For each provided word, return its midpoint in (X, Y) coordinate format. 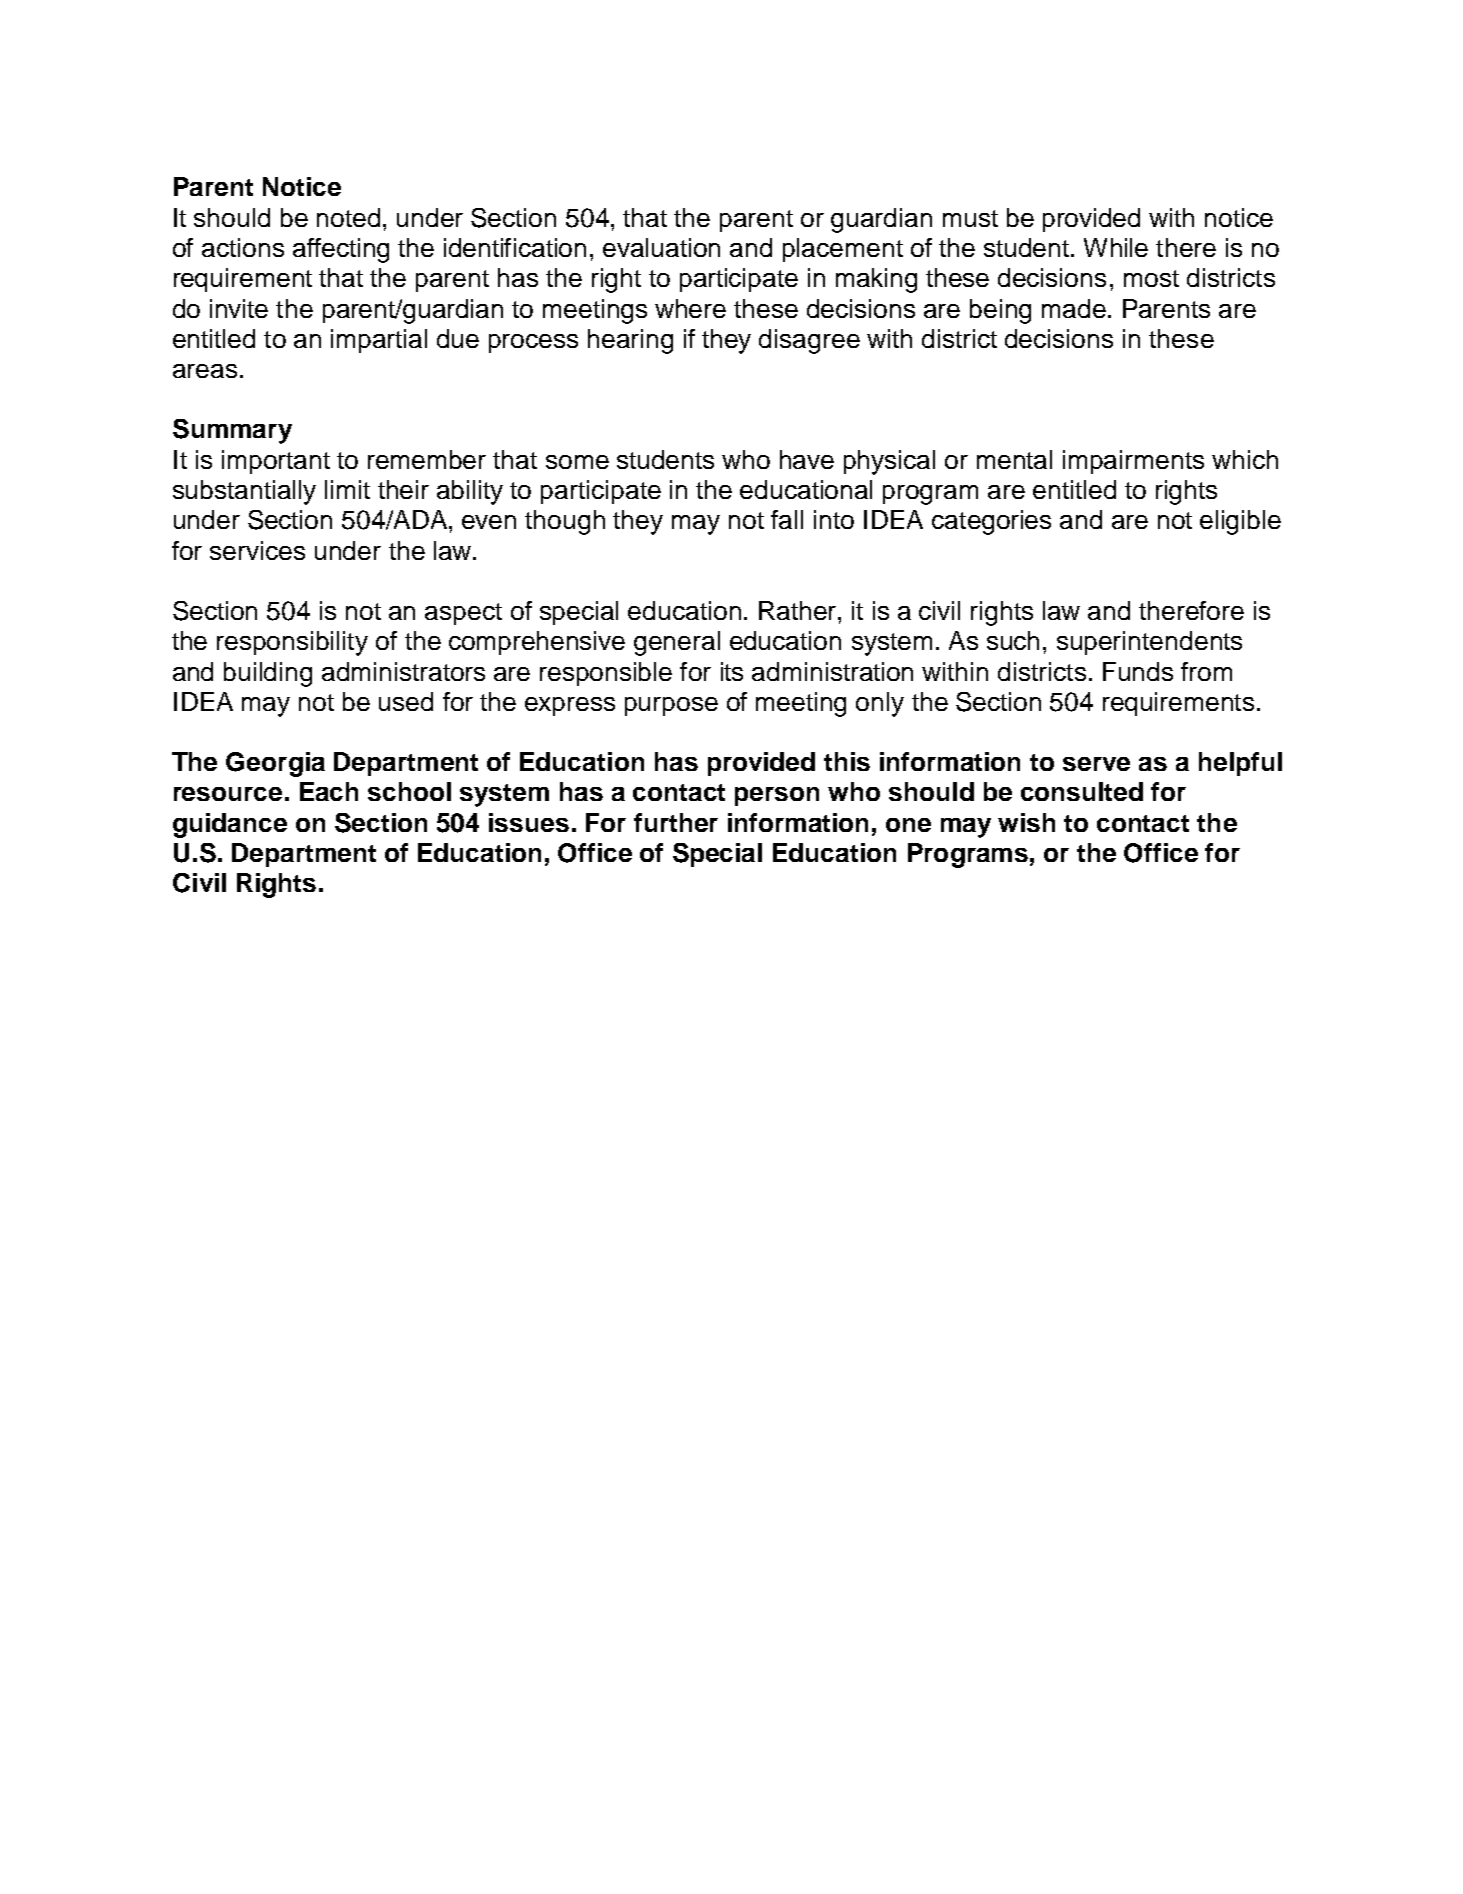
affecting (341, 250)
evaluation (661, 247)
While (1116, 247)
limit (347, 489)
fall (787, 519)
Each (329, 791)
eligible (1240, 522)
